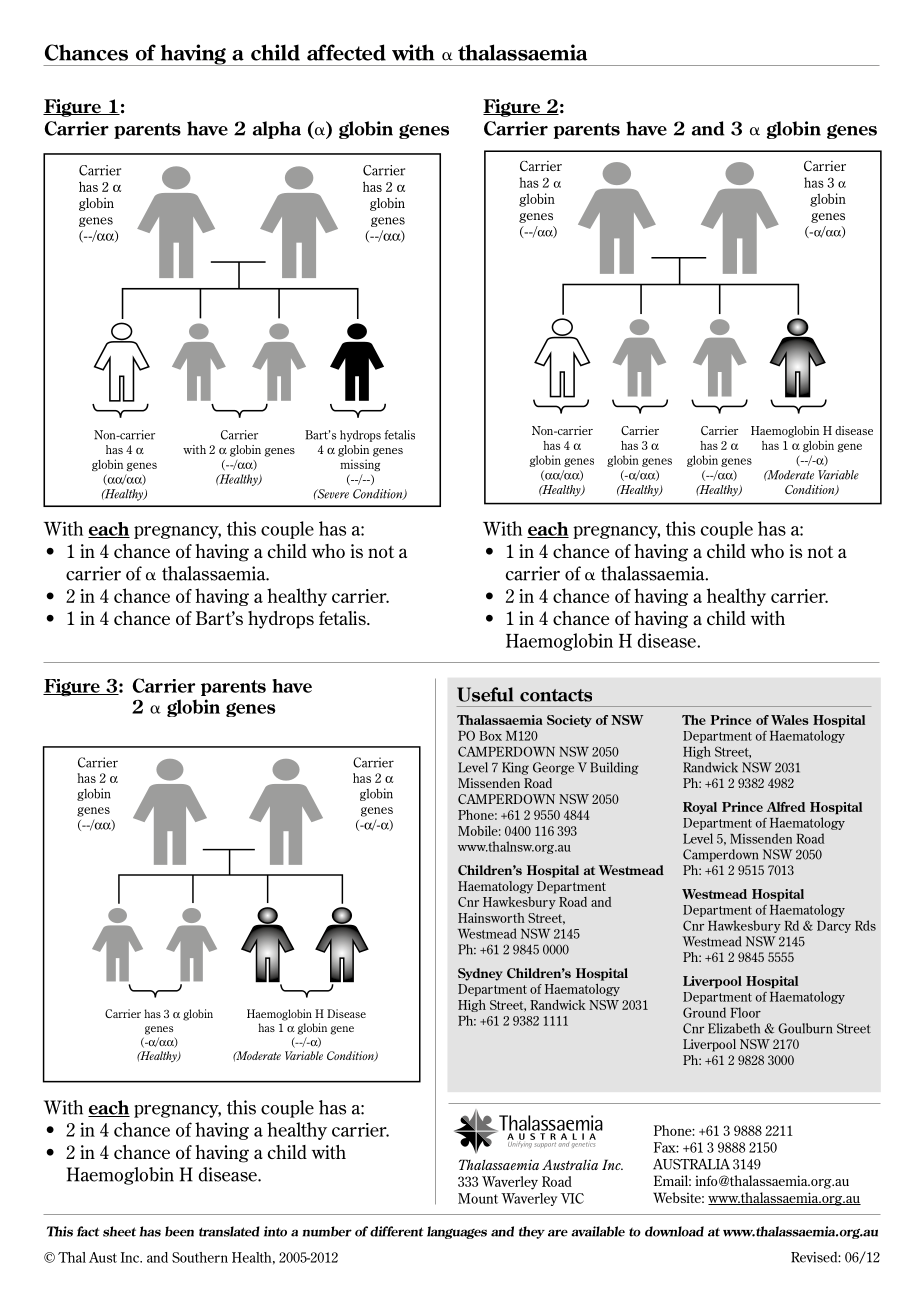 This screenshot has height=1308, width=924. Describe the element at coordinates (572, 1198) in the screenshot. I see `VIC` at that location.
